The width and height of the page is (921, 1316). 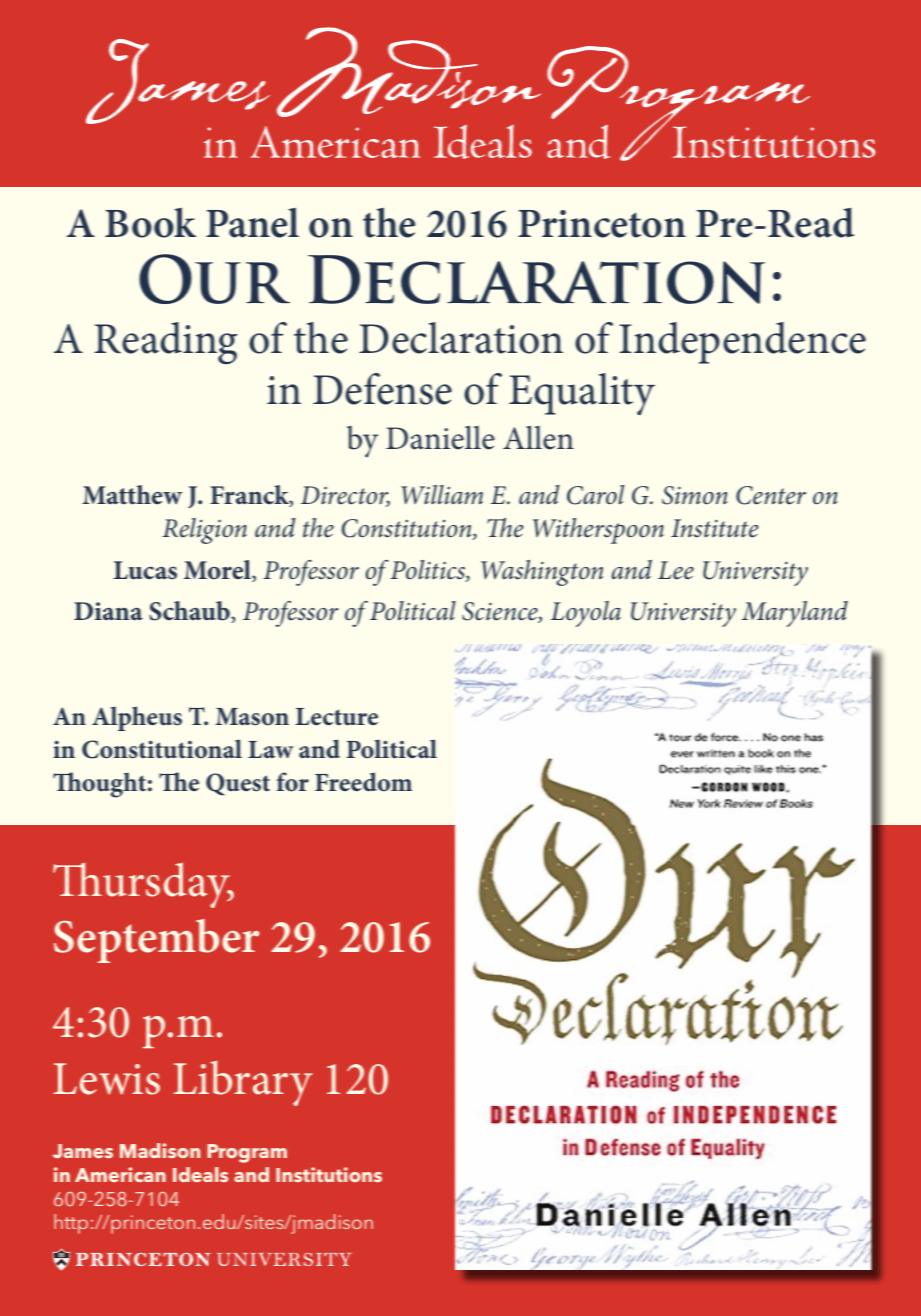 I want to click on Ideals, so click(x=200, y=1174).
